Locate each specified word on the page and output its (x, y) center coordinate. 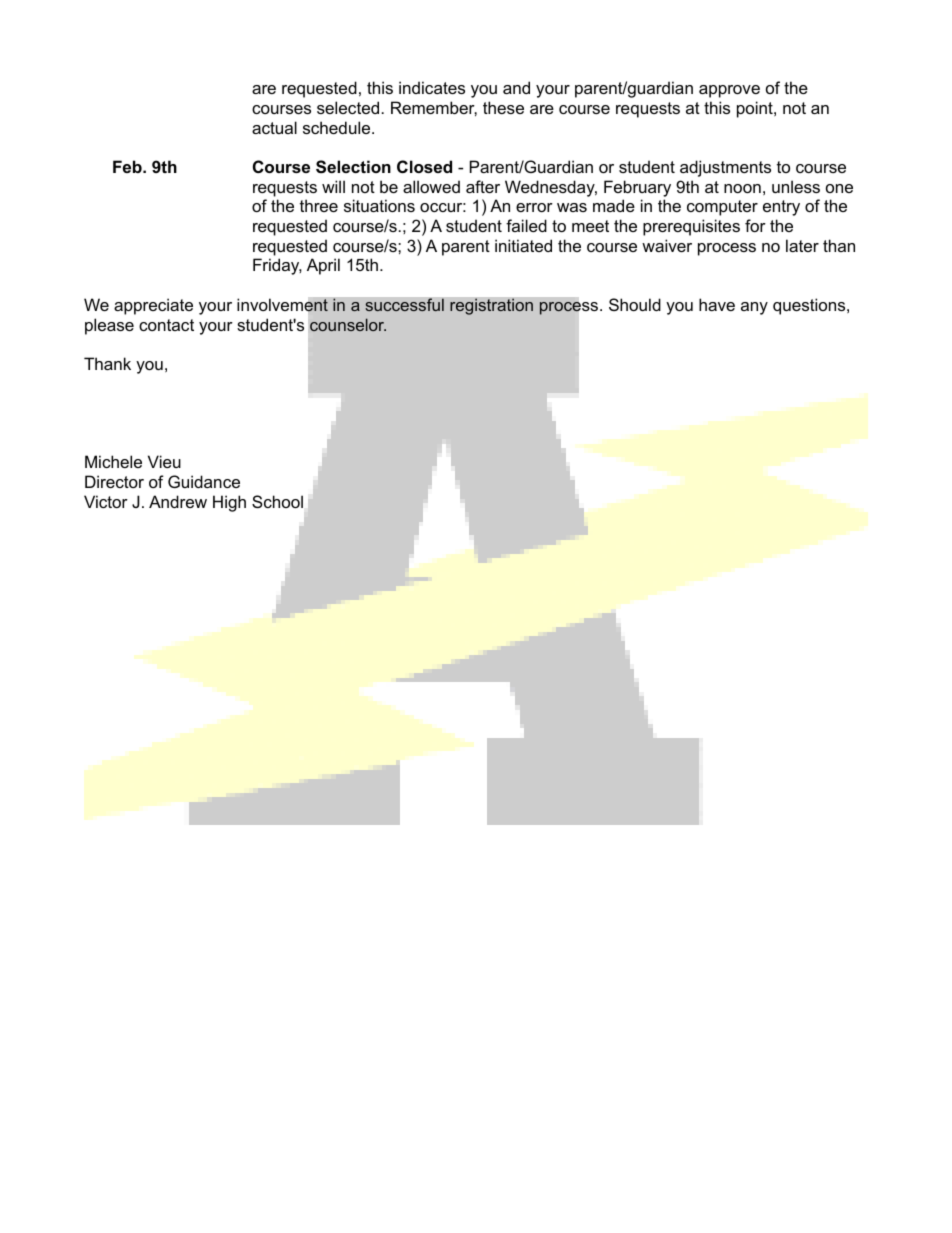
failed (526, 225)
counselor (348, 324)
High (229, 503)
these (503, 107)
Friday (277, 266)
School (277, 501)
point (756, 109)
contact (166, 325)
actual (274, 127)
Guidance (204, 481)
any (754, 308)
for (755, 225)
